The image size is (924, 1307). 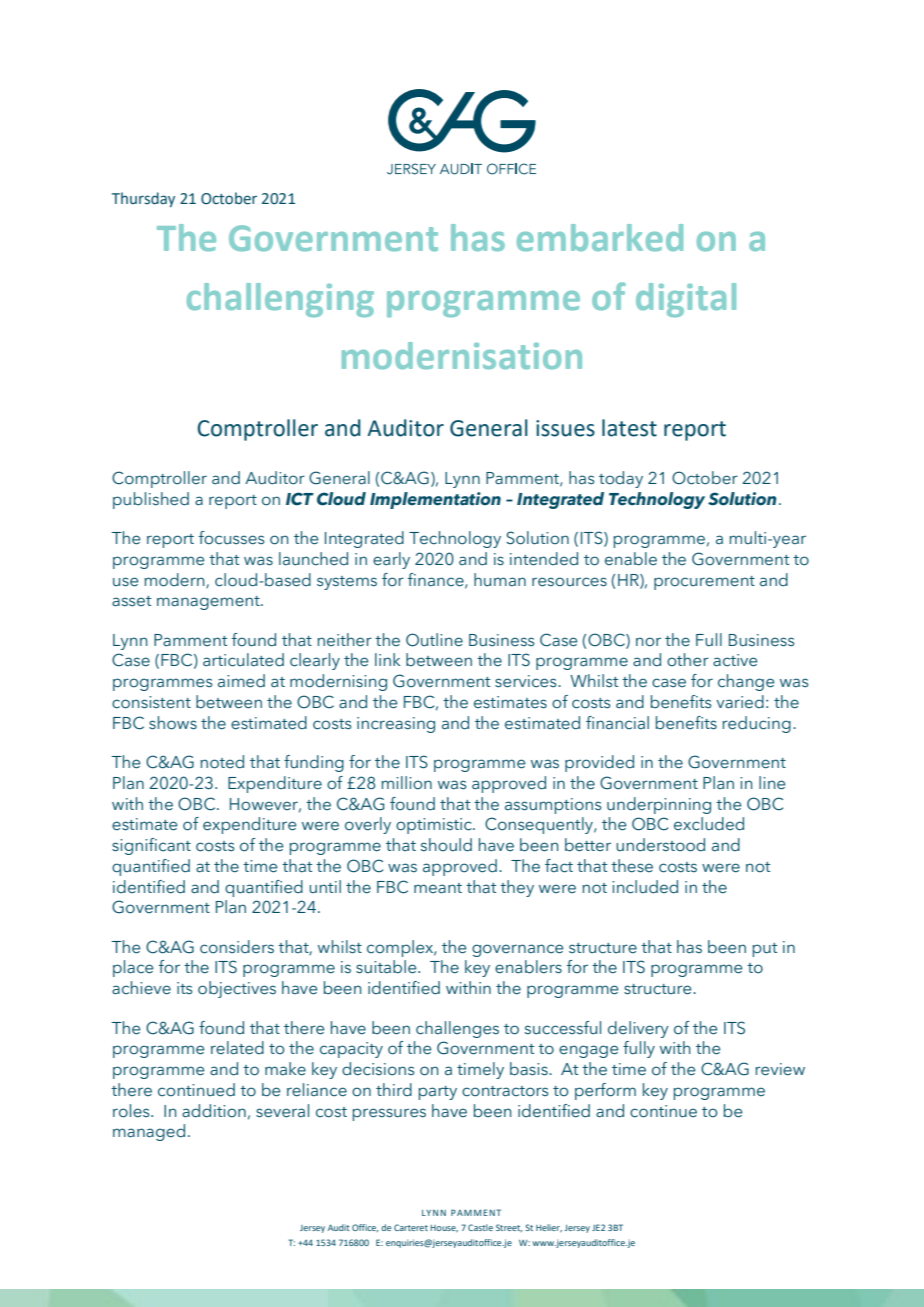 I want to click on embarked, so click(x=600, y=237).
